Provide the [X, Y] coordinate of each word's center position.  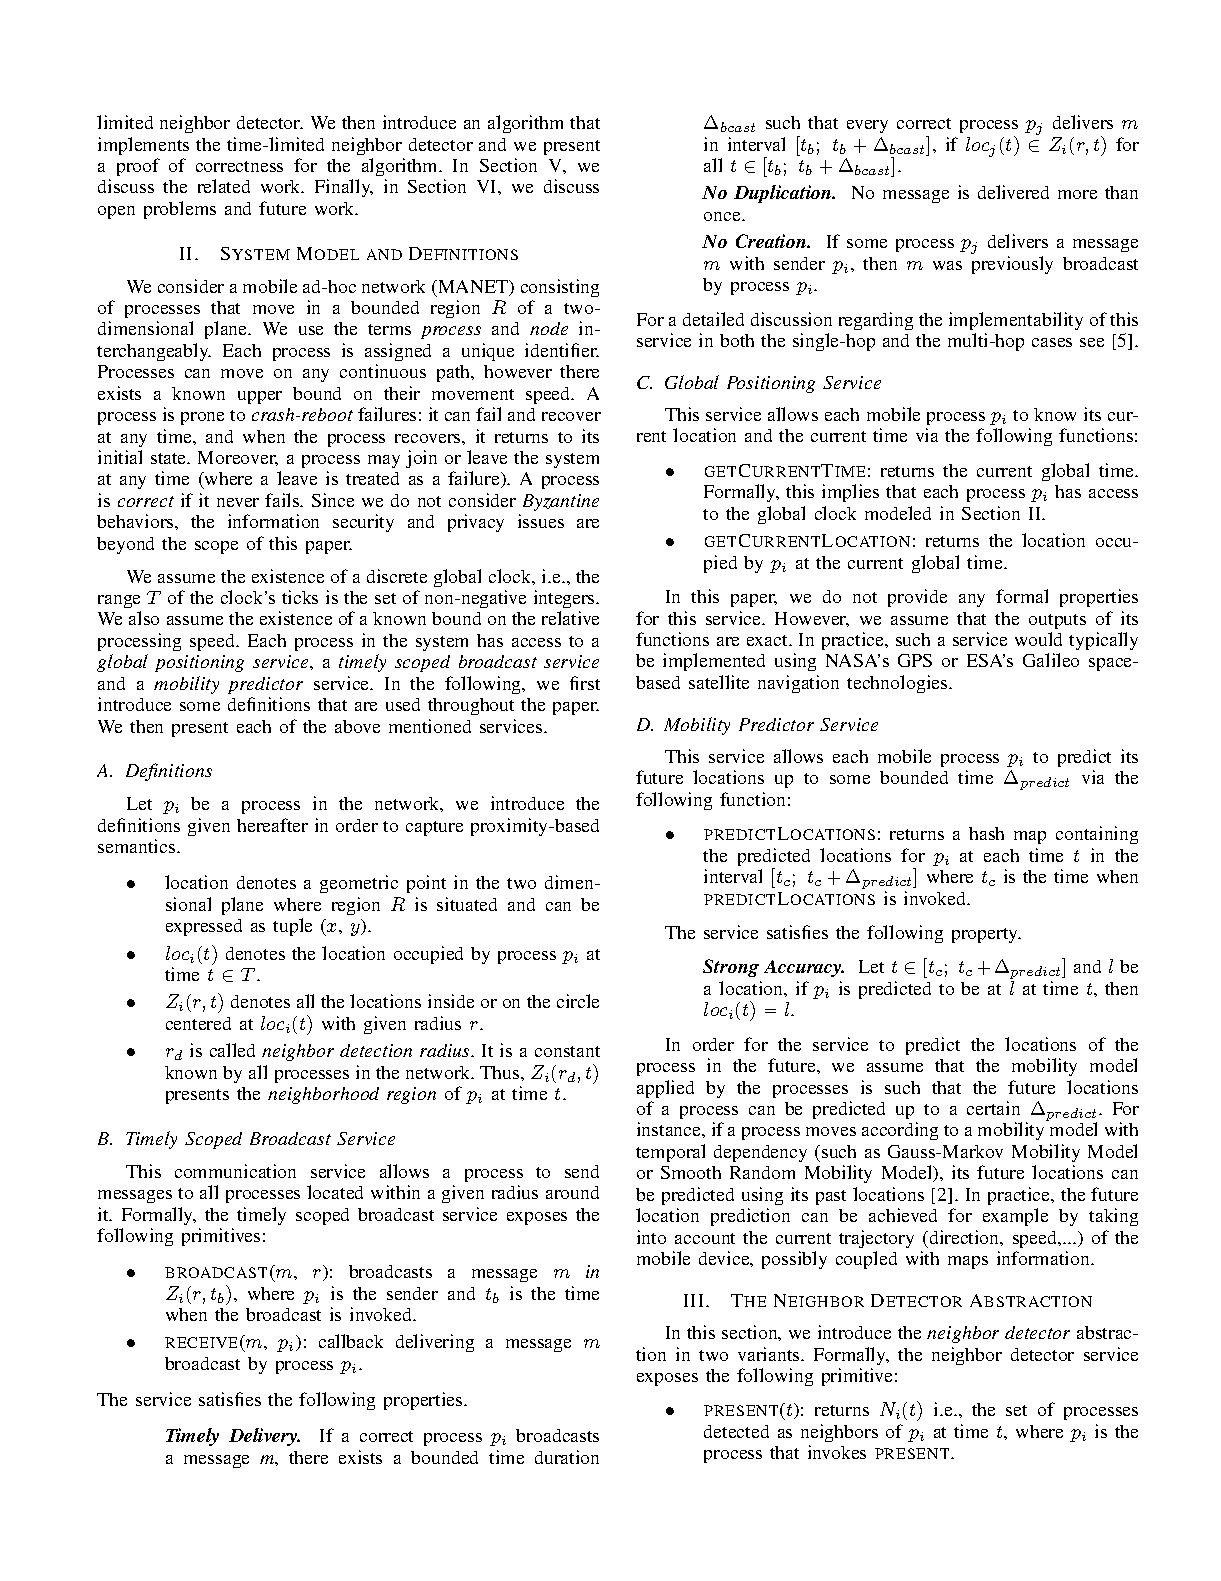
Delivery [264, 1437]
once [723, 216]
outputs [1057, 621]
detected [736, 1431]
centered [198, 1023]
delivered [1013, 192]
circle [578, 1001]
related [224, 186]
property [986, 935]
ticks [300, 597]
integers [565, 599]
